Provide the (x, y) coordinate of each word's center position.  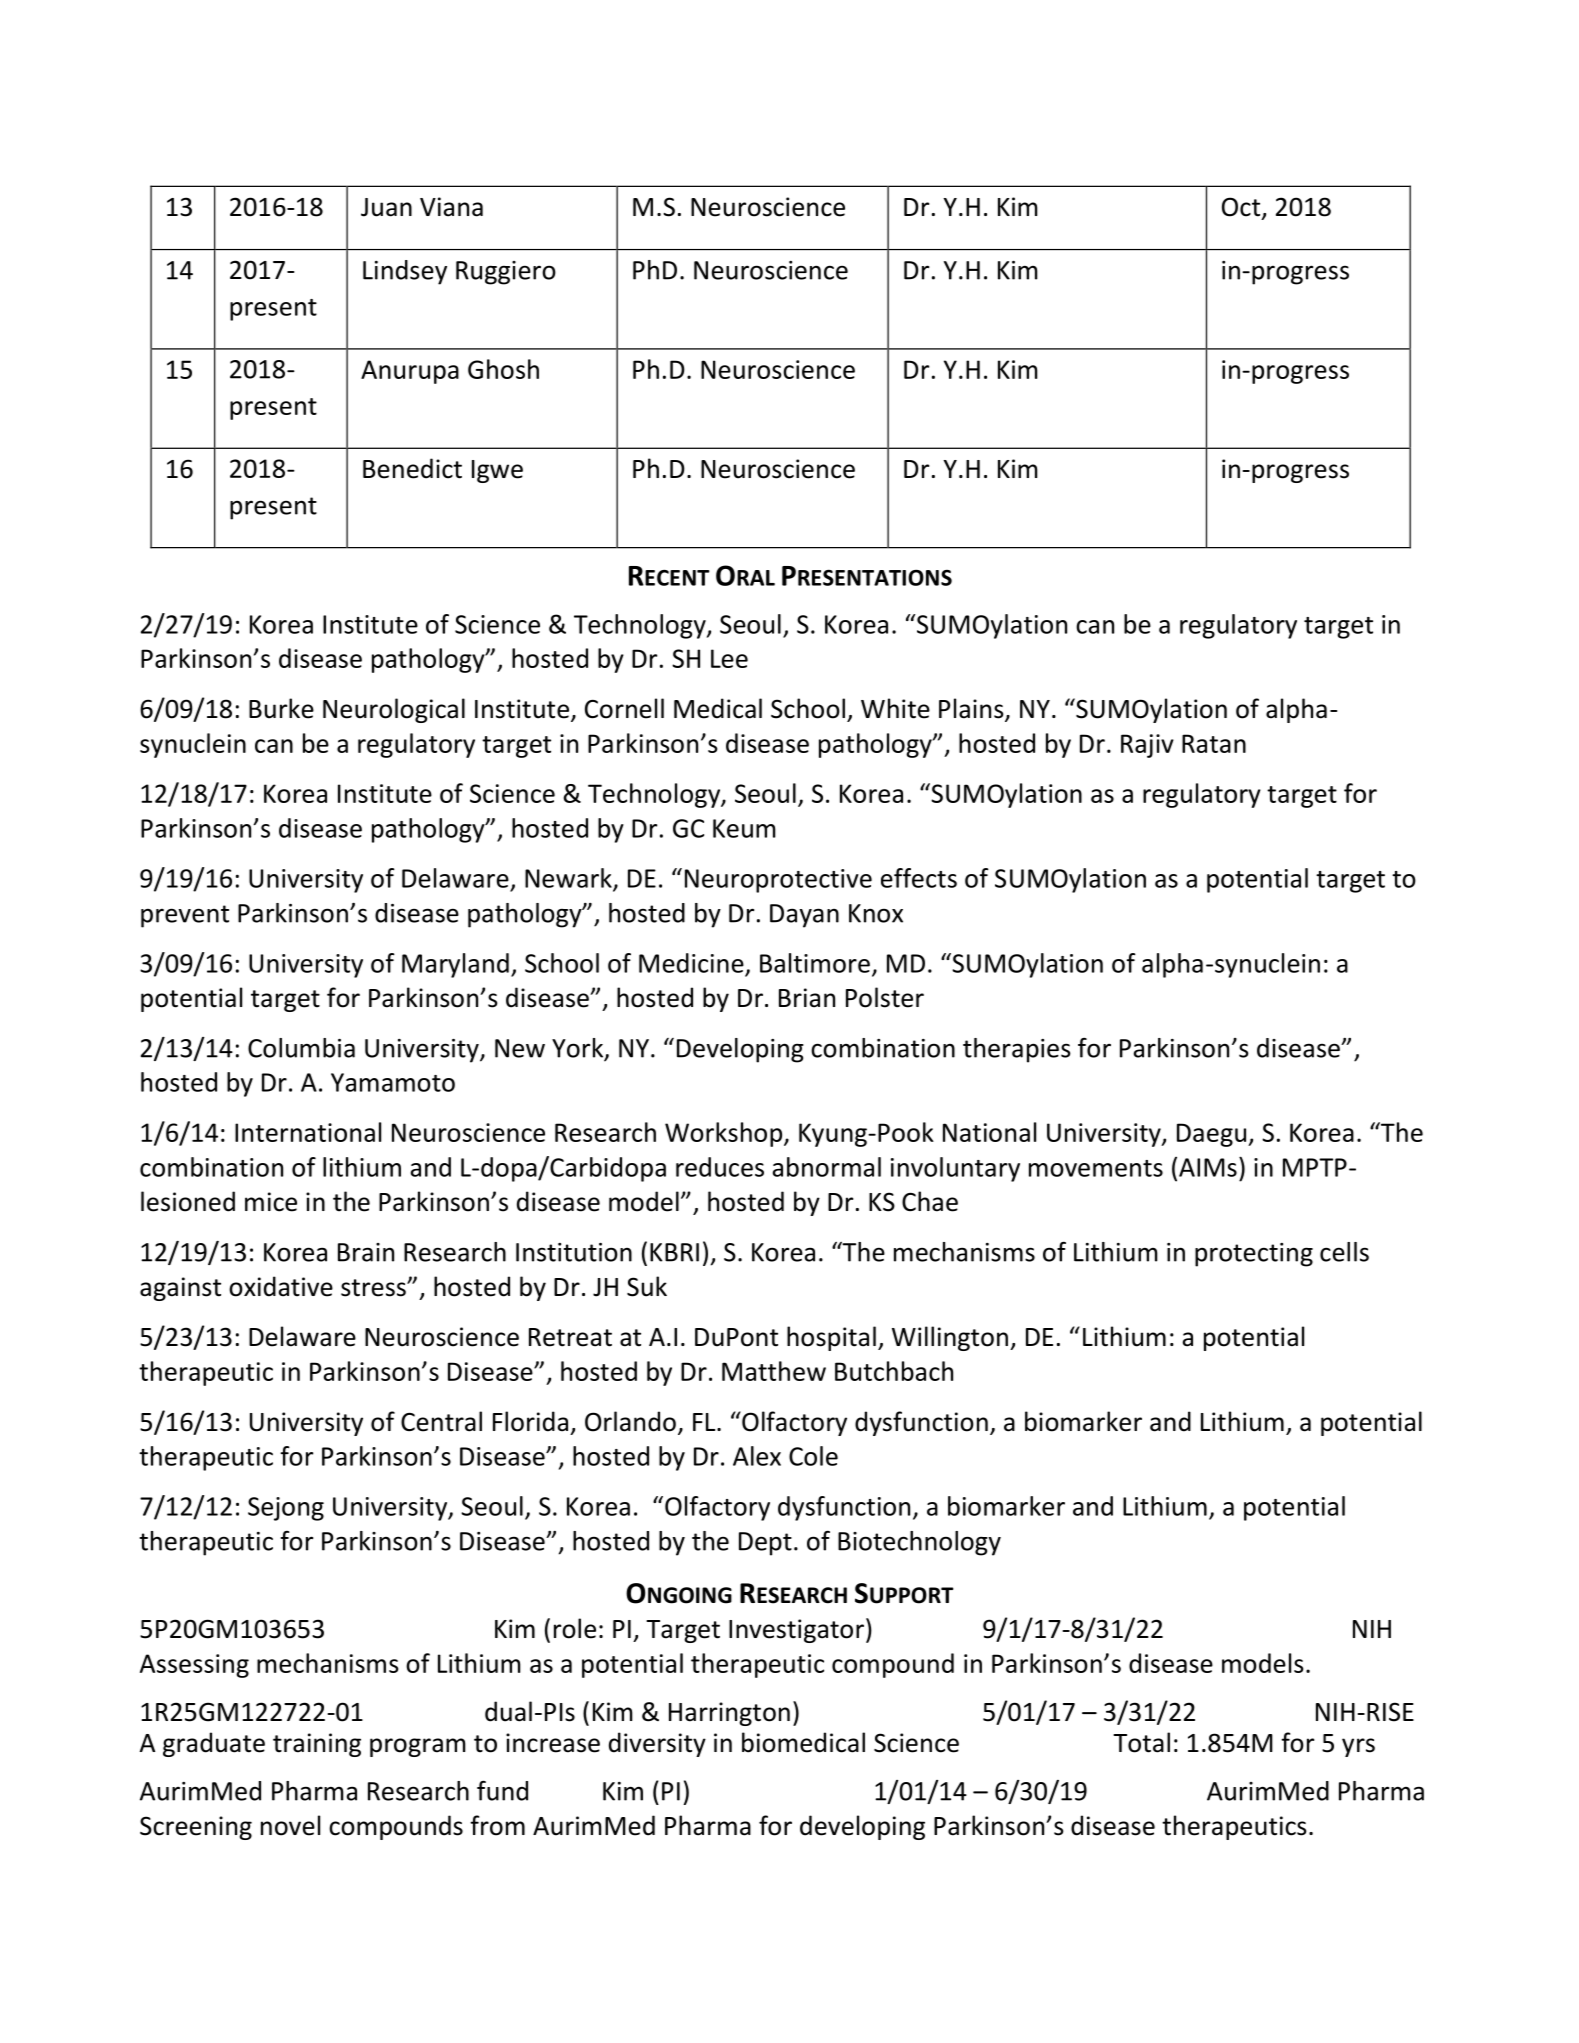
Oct (1241, 207)
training (317, 1745)
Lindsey (405, 272)
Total (1141, 1742)
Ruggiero (506, 273)
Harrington (729, 1714)
